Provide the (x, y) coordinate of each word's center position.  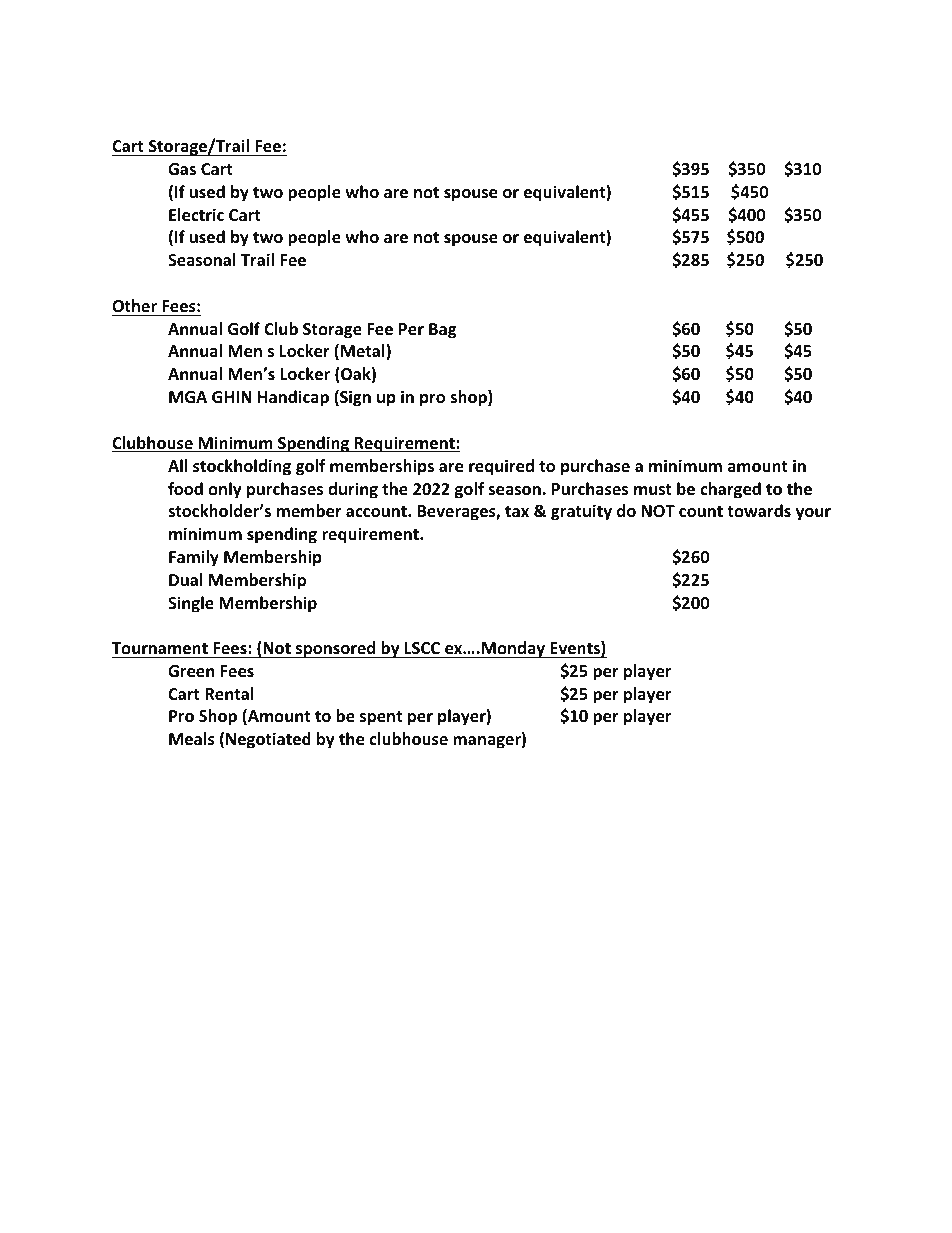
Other (134, 306)
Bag (442, 331)
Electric (196, 215)
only (225, 490)
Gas (182, 169)
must (653, 490)
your (813, 514)
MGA (188, 397)
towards (759, 510)
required (501, 467)
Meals (192, 739)
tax (517, 511)
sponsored (336, 649)
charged (730, 490)
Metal (364, 352)
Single (191, 604)
